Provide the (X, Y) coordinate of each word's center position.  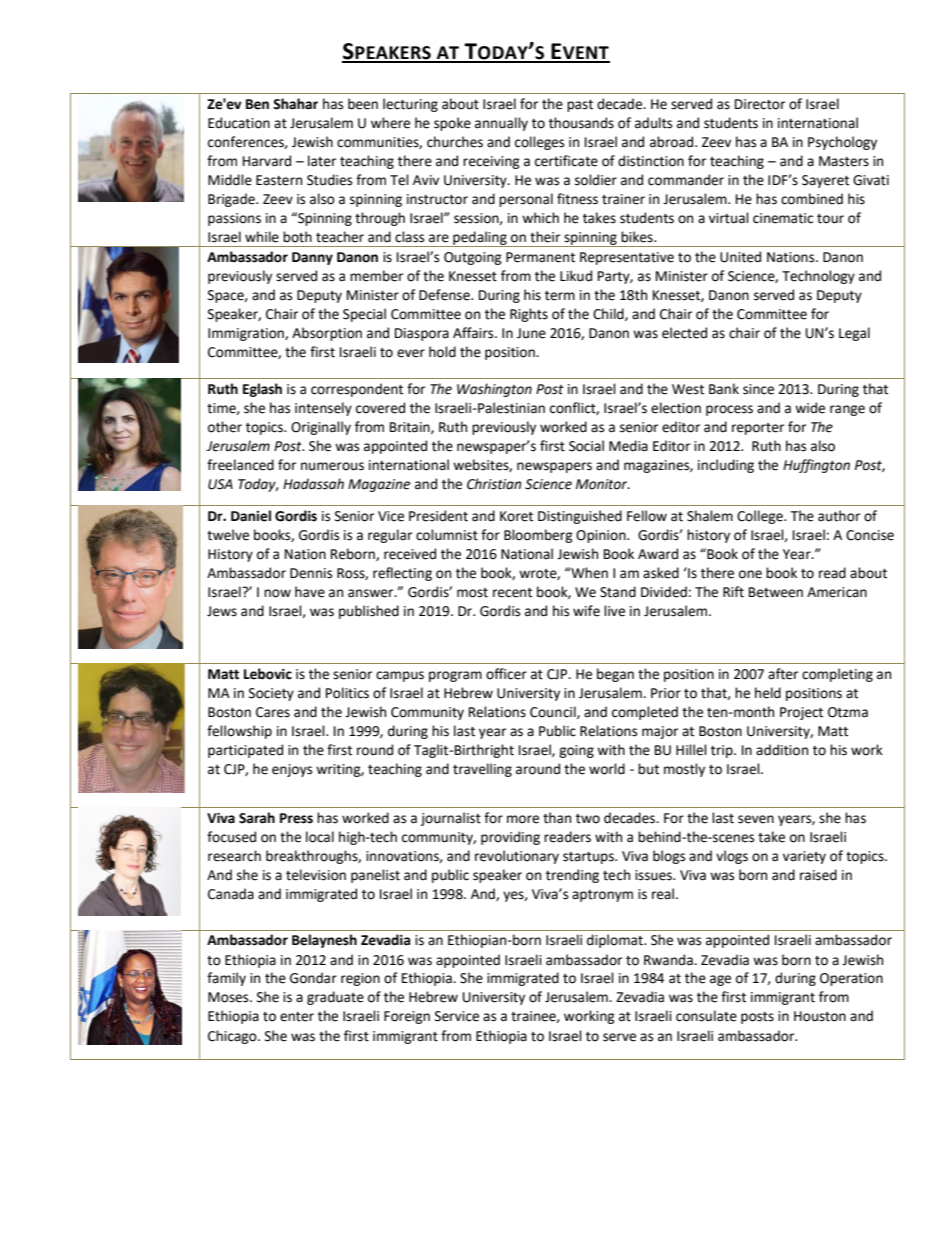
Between (776, 592)
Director (760, 104)
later (322, 161)
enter (297, 1017)
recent (512, 593)
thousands (581, 123)
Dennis (311, 573)
